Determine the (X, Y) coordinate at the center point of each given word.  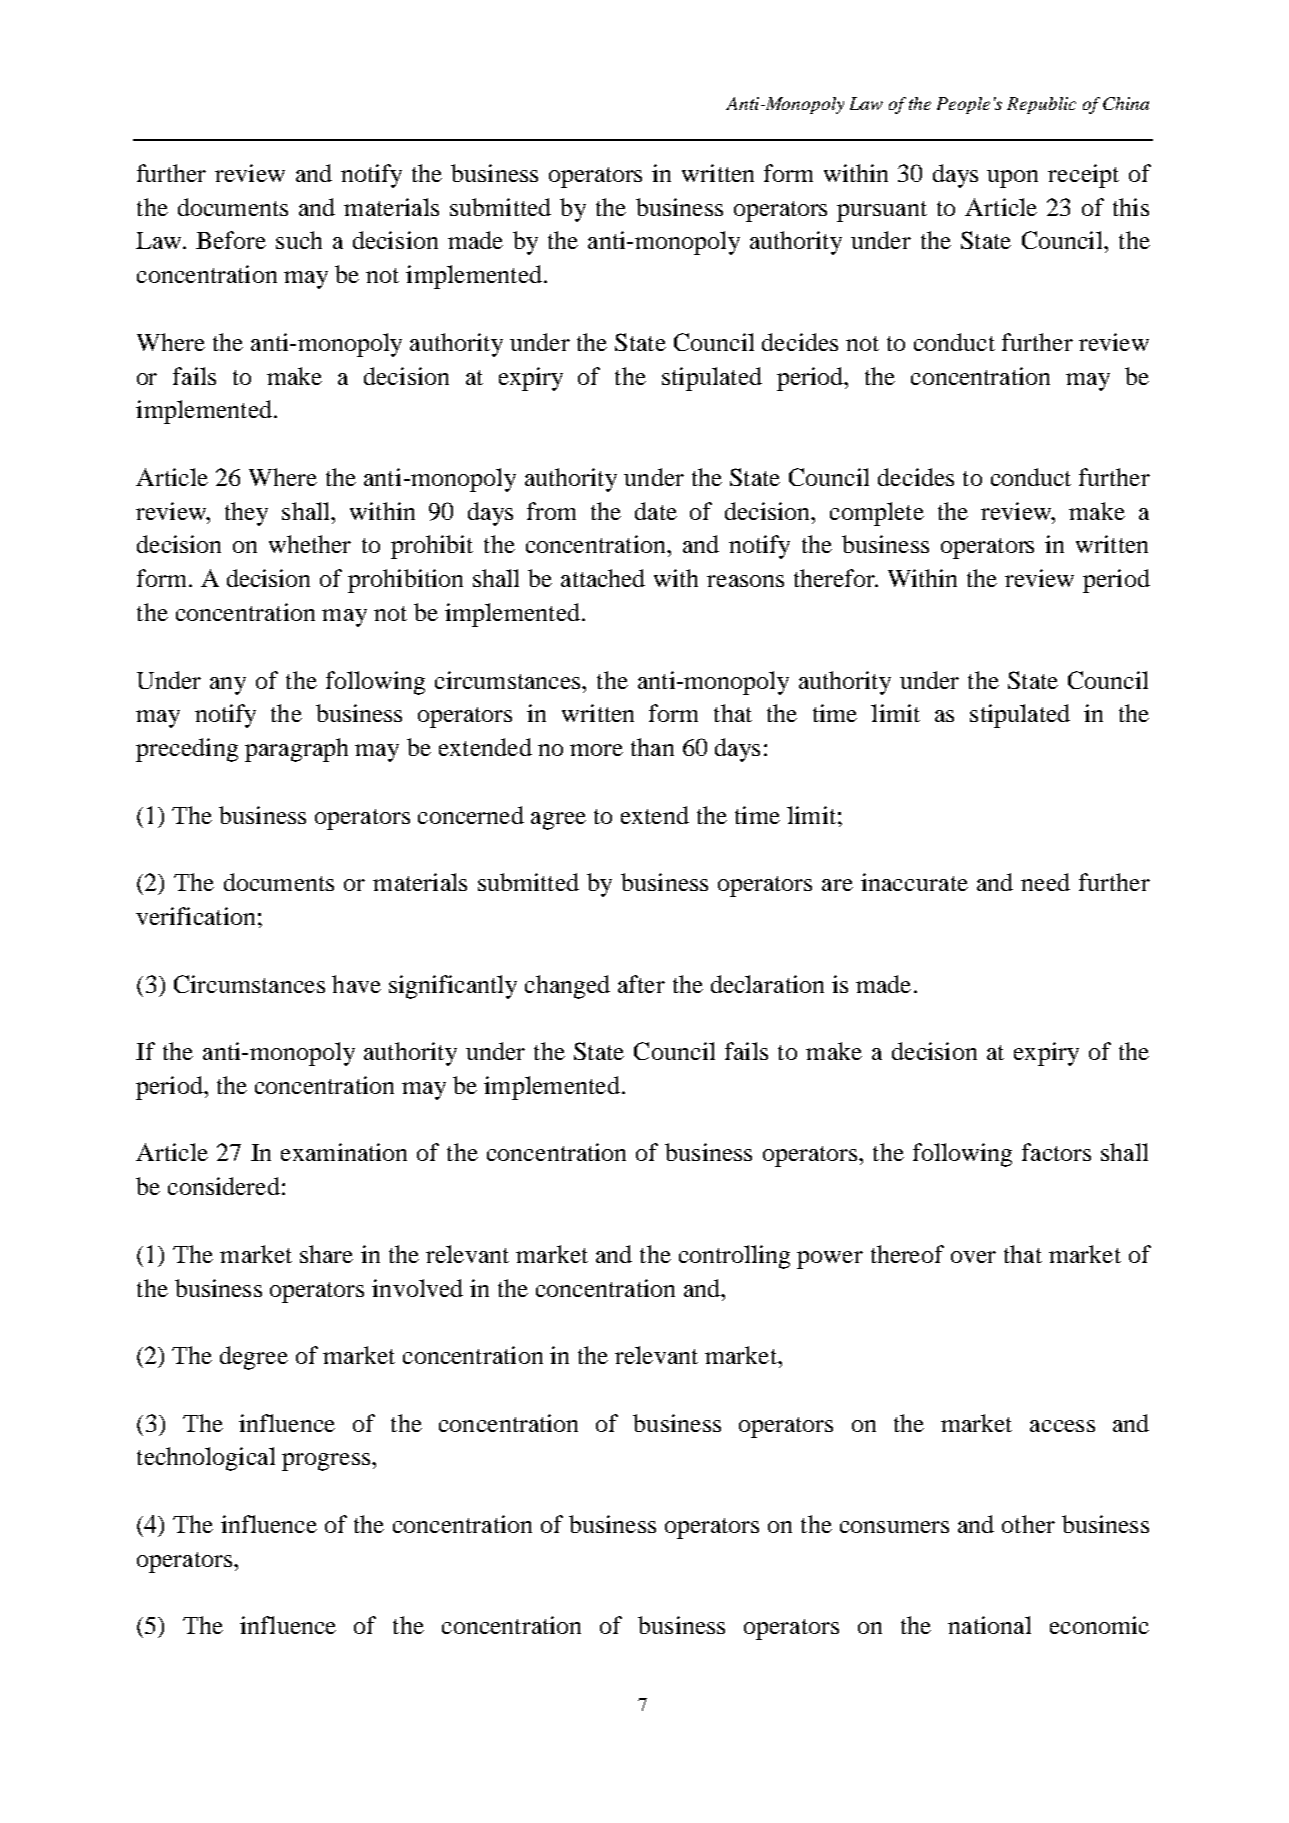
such (299, 240)
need (1045, 882)
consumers (894, 1527)
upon (1012, 179)
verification (195, 916)
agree (558, 821)
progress (326, 1462)
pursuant (882, 211)
